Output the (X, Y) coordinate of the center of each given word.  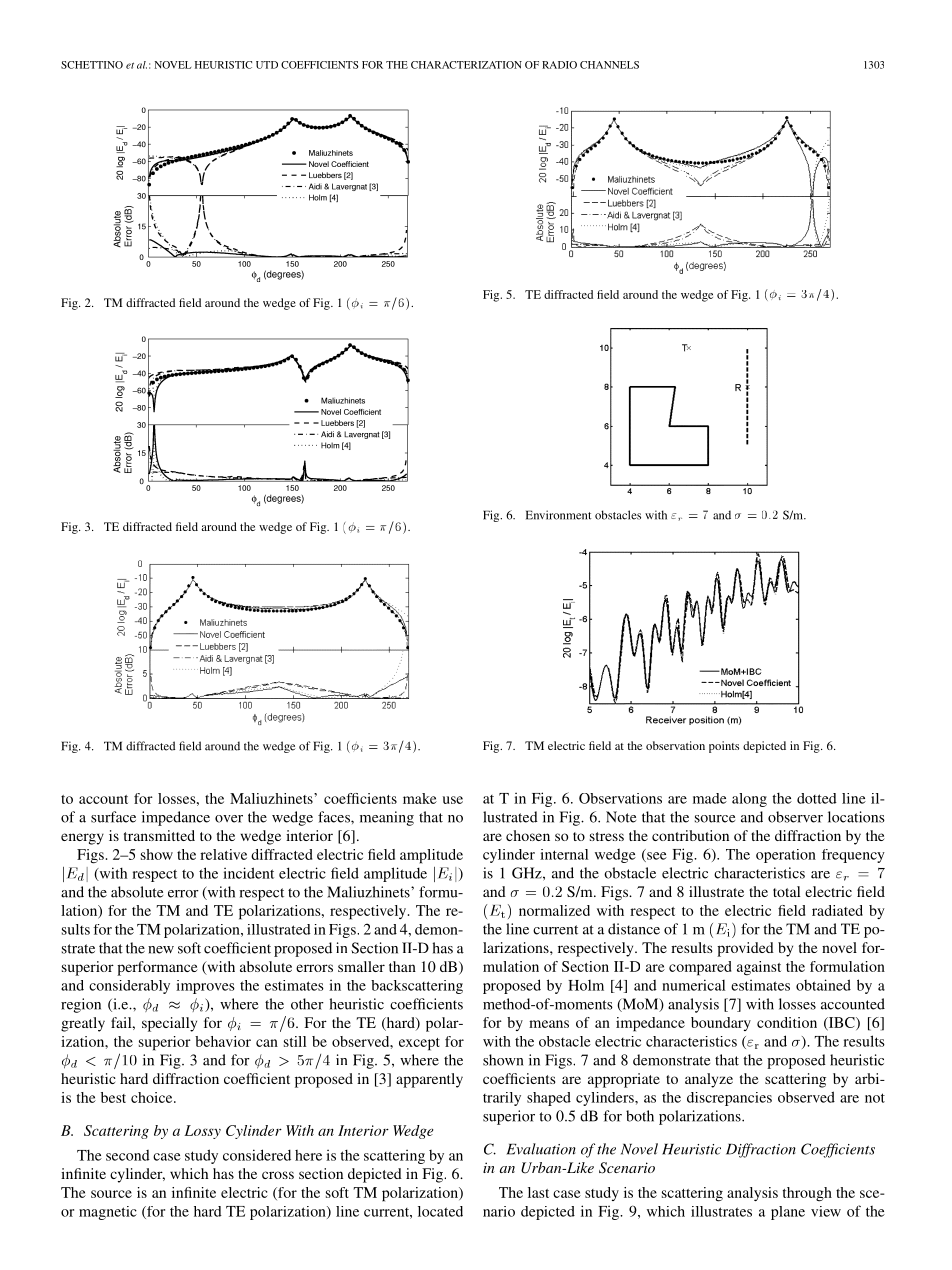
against (759, 968)
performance (157, 968)
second (128, 1155)
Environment (558, 515)
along (749, 800)
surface (113, 817)
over (229, 819)
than (402, 966)
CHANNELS (609, 65)
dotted (817, 798)
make (420, 798)
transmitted (159, 835)
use (453, 800)
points (724, 747)
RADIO (559, 65)
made (710, 798)
